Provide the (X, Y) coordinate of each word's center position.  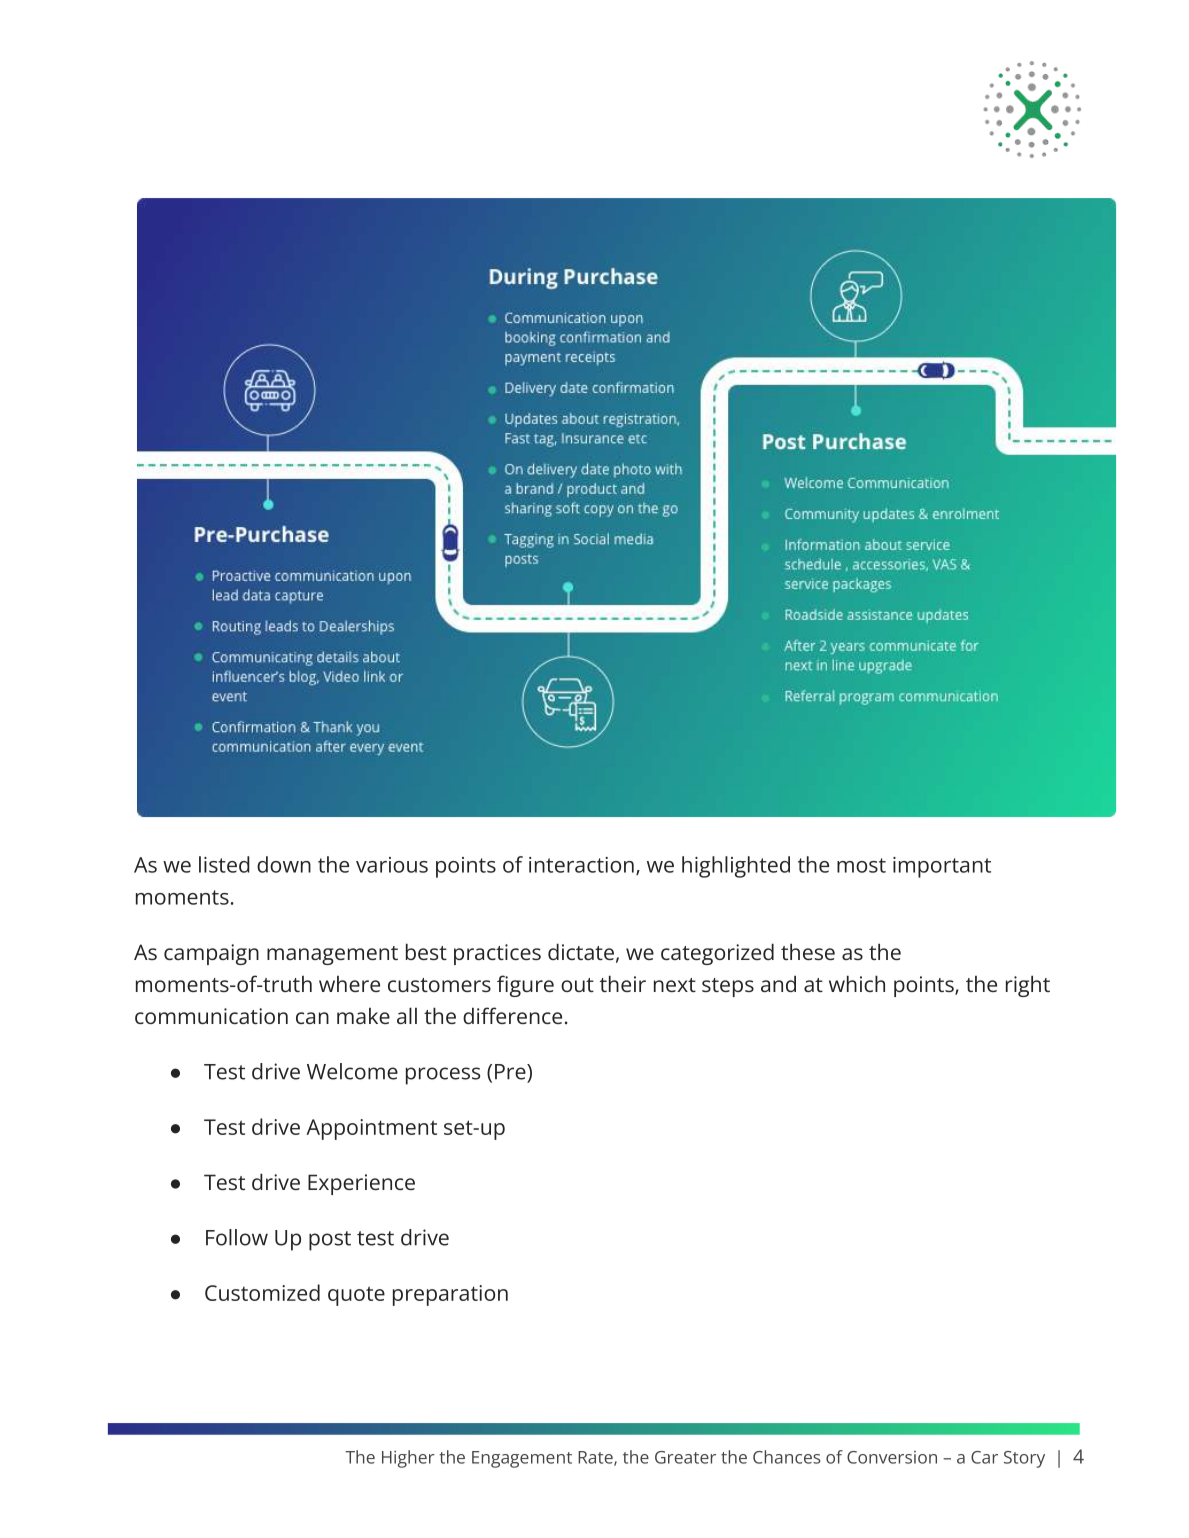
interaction (581, 865)
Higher (408, 1459)
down (284, 864)
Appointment (371, 1129)
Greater (685, 1457)
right (1028, 986)
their (623, 983)
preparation (450, 1295)
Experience (361, 1184)
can (312, 1018)
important (942, 867)
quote (356, 1296)
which (857, 983)
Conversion (892, 1457)
